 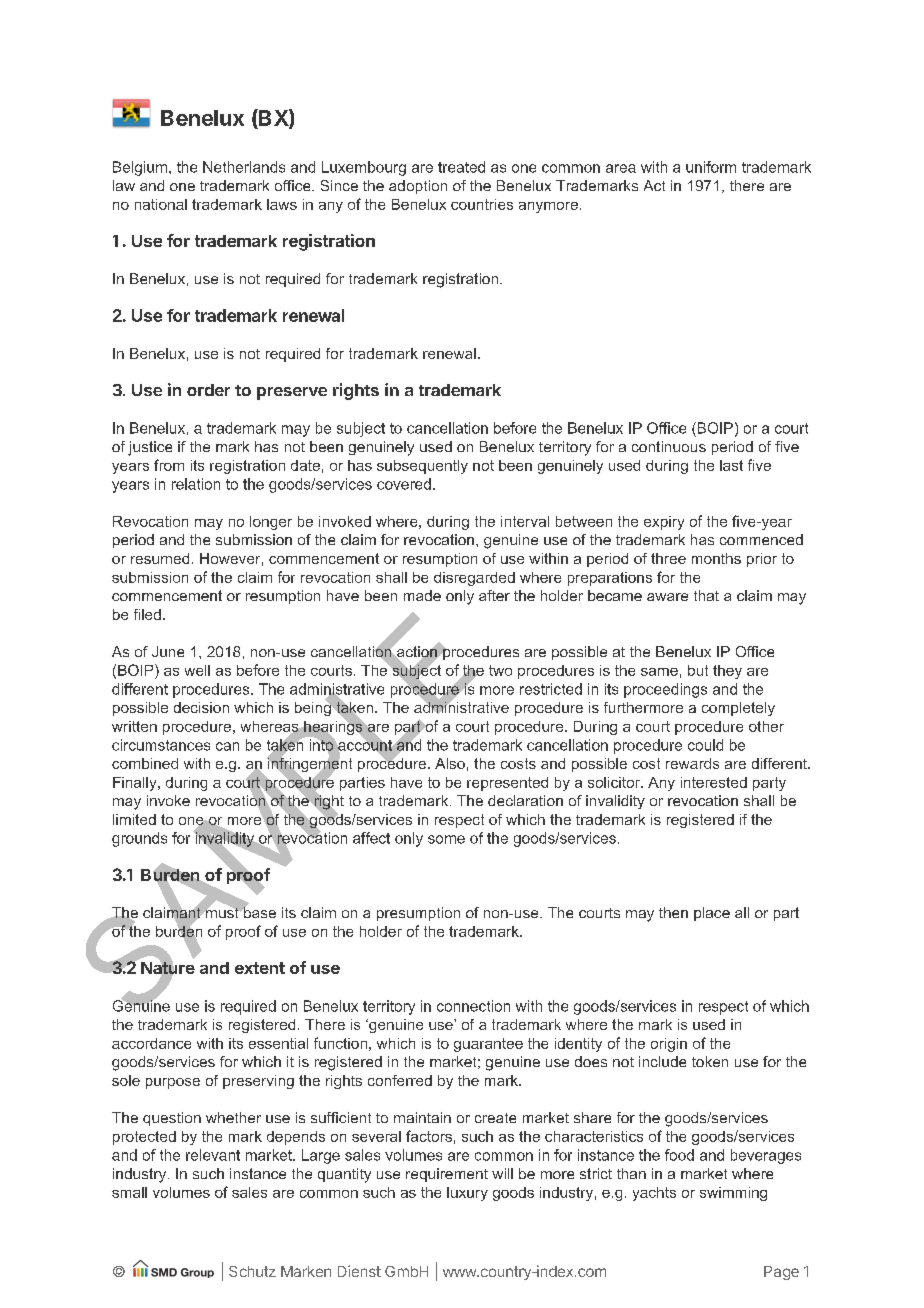 I want to click on swimming, so click(x=733, y=1194).
